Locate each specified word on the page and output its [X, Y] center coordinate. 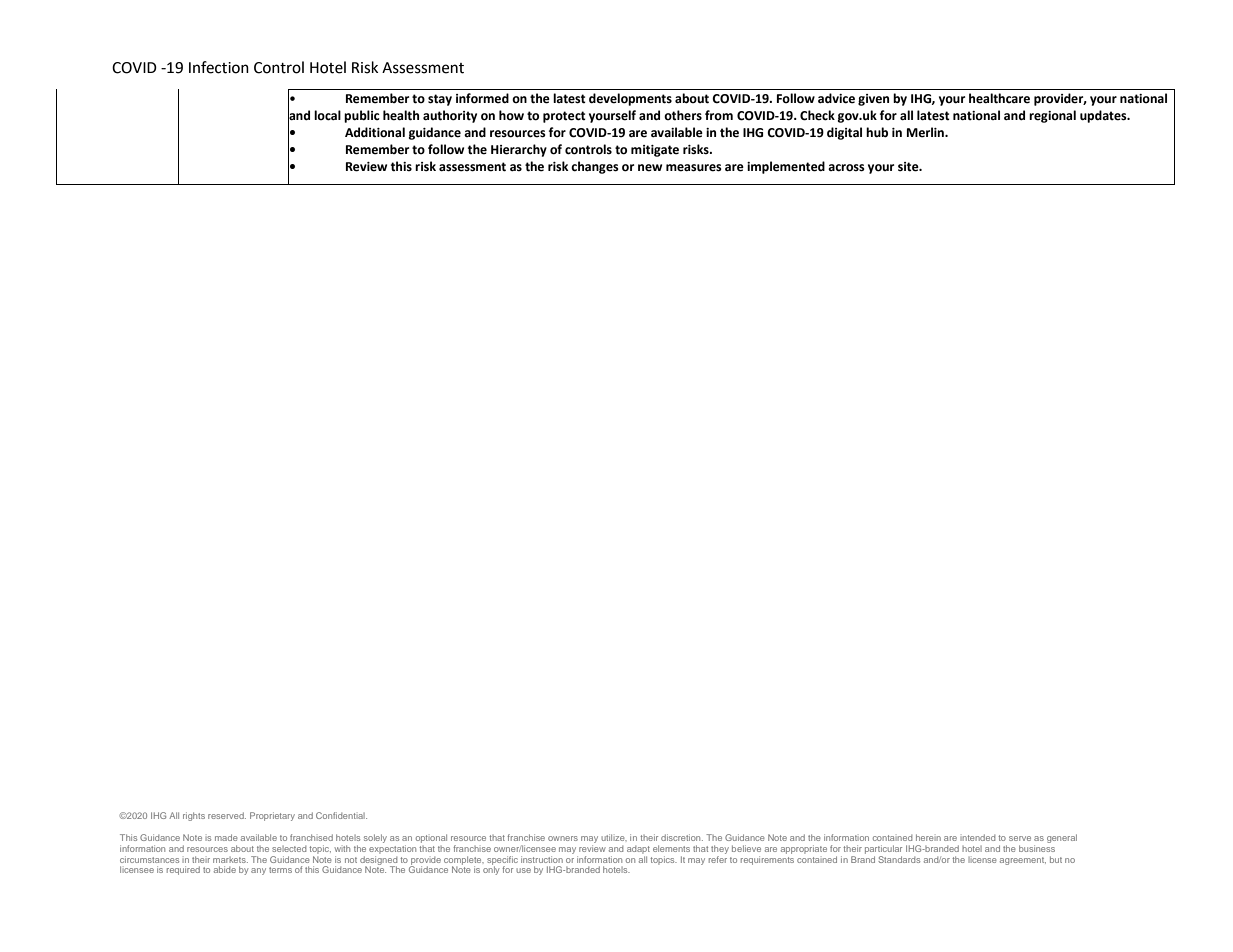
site [909, 167]
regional [1052, 116]
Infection [219, 67]
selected [289, 849]
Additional [375, 132]
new [650, 168]
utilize [614, 837]
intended [977, 837]
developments [630, 99]
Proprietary [272, 816]
